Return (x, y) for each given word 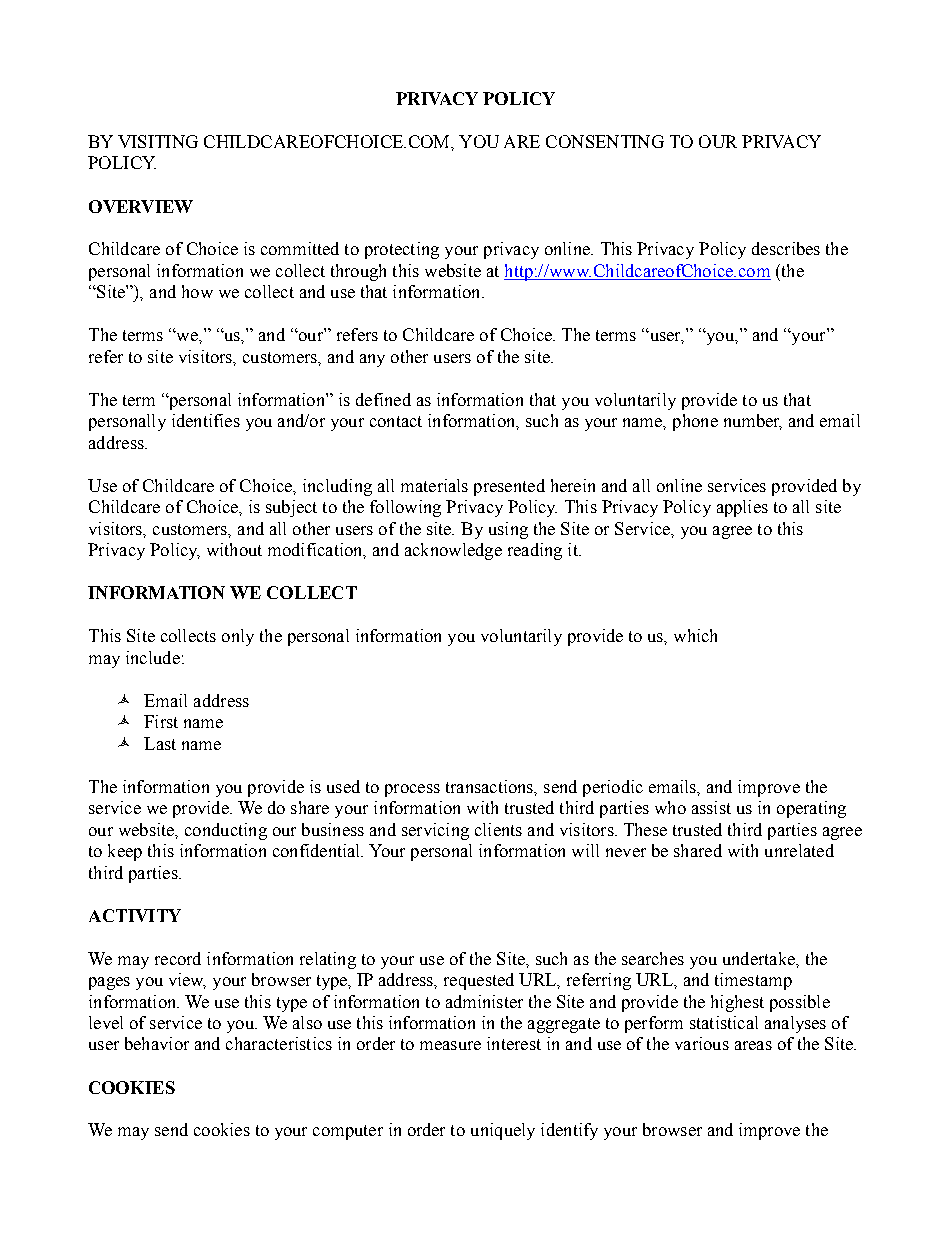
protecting (402, 250)
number (753, 422)
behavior (157, 1043)
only (238, 637)
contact (396, 421)
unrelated (799, 850)
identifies (206, 420)
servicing (435, 831)
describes (786, 248)
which (695, 635)
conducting (226, 831)
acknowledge (453, 551)
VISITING (158, 141)
